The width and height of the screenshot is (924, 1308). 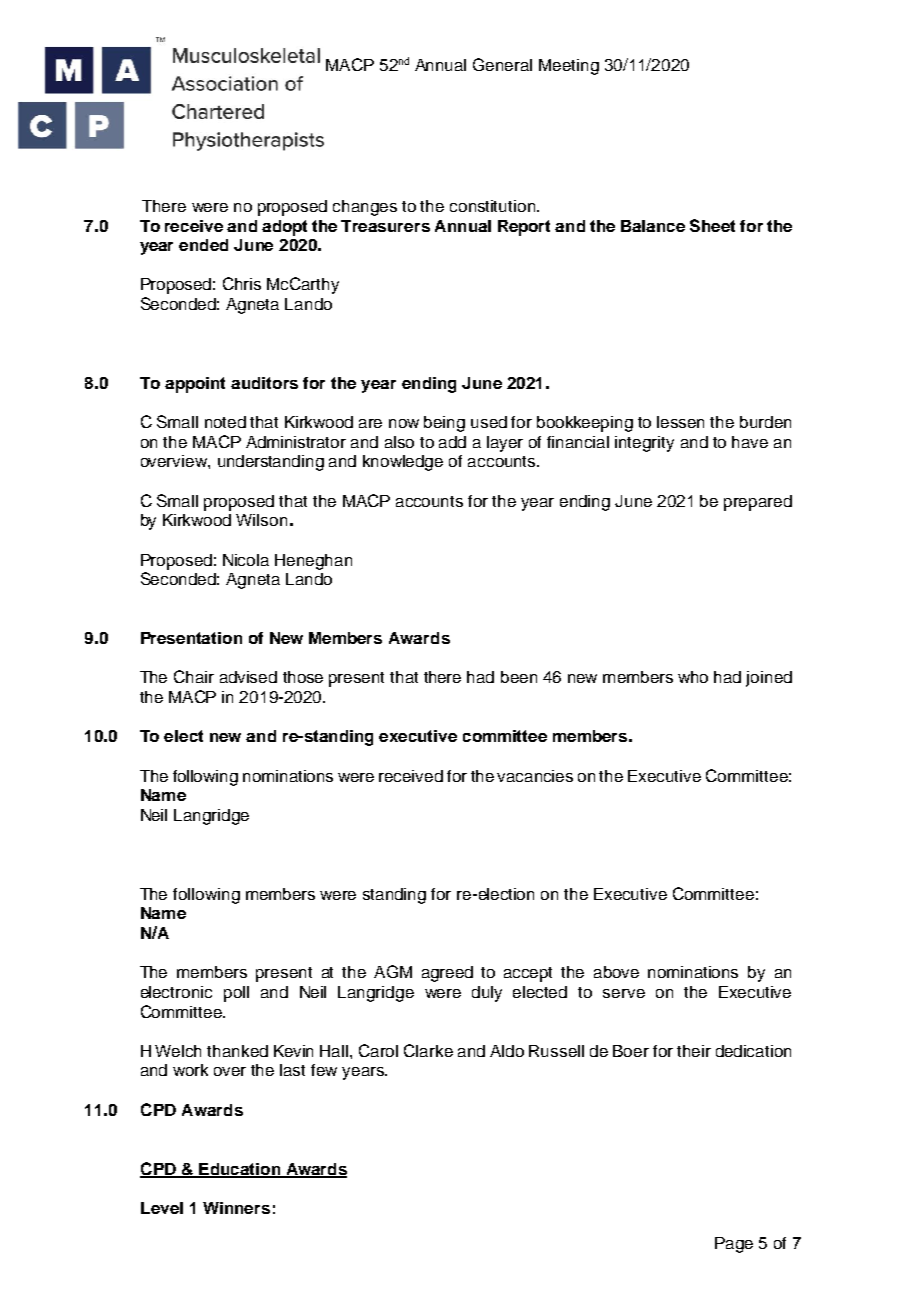 I want to click on add, so click(x=452, y=442).
